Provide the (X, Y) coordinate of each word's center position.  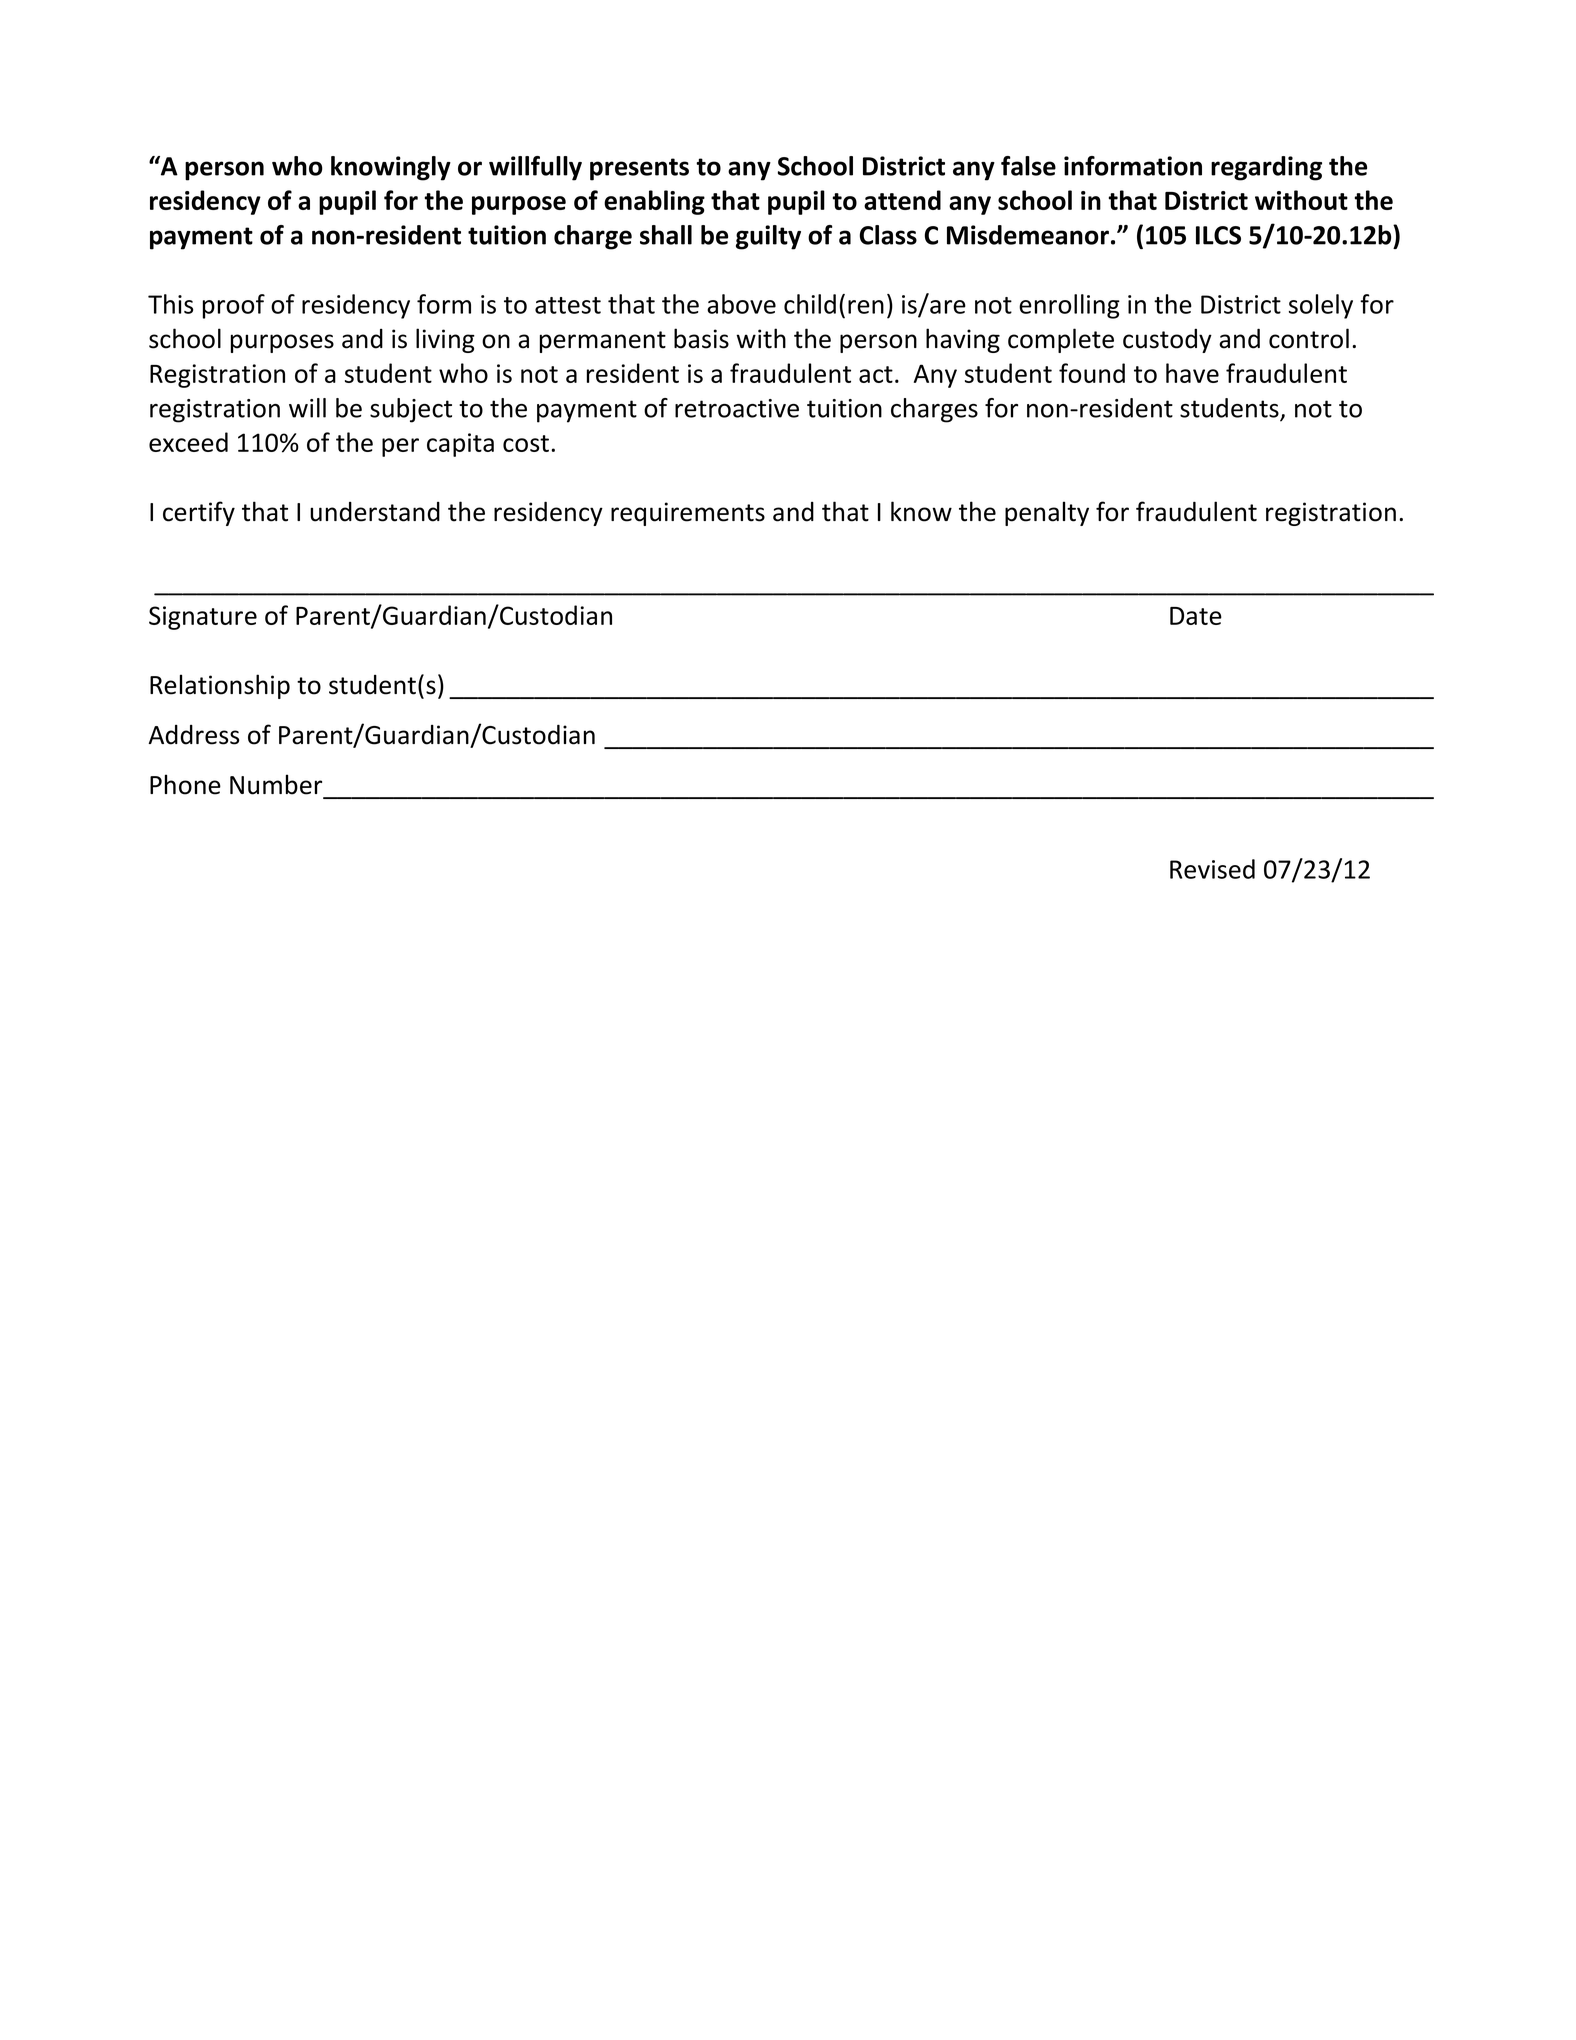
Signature (203, 618)
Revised (1212, 869)
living (445, 340)
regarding (1266, 168)
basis (701, 338)
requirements (688, 514)
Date (1196, 616)
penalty (1047, 513)
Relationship (220, 686)
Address (193, 735)
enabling (654, 202)
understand (375, 512)
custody (1167, 341)
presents (639, 169)
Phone (185, 784)
